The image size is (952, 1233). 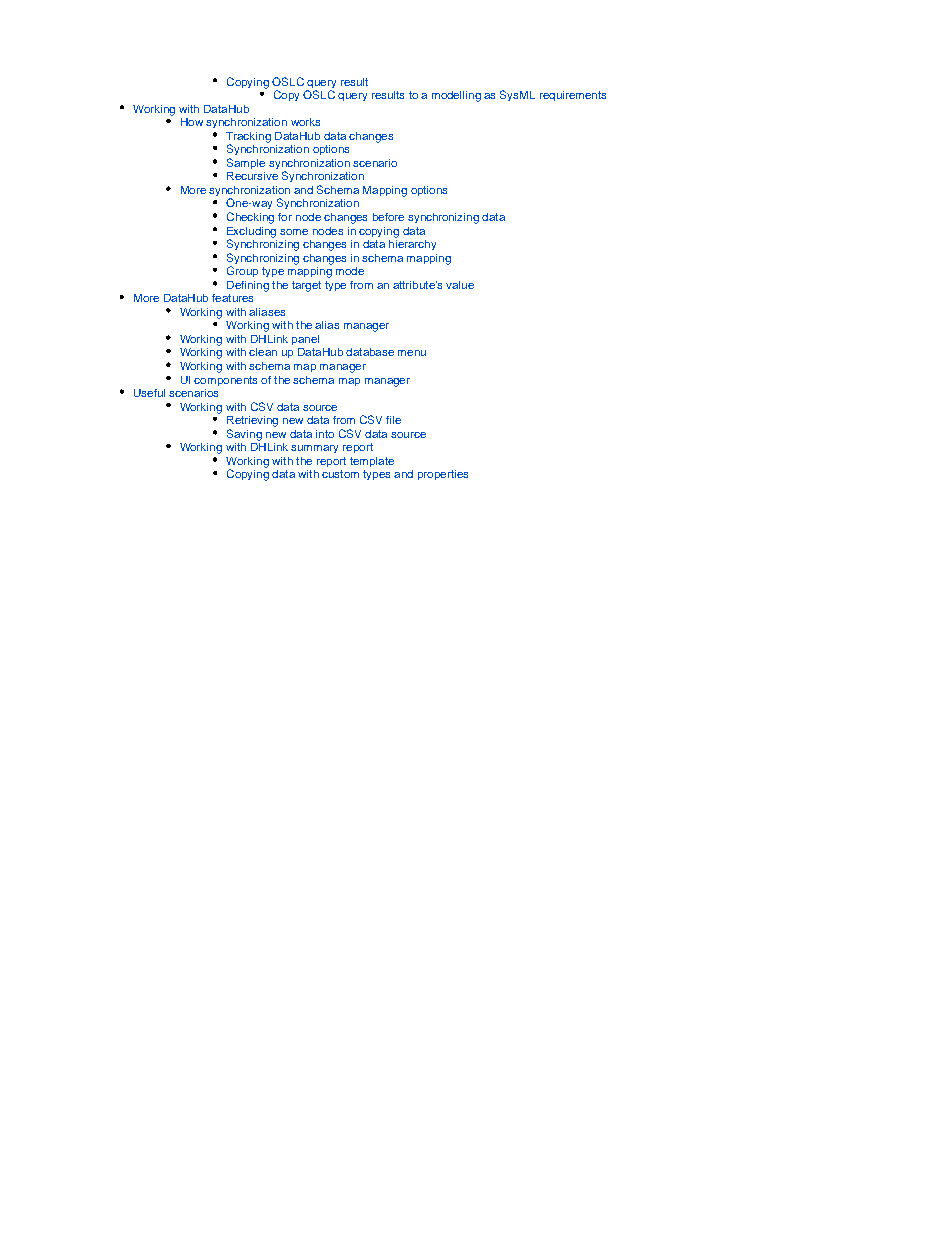 I want to click on requirements, so click(x=573, y=96).
